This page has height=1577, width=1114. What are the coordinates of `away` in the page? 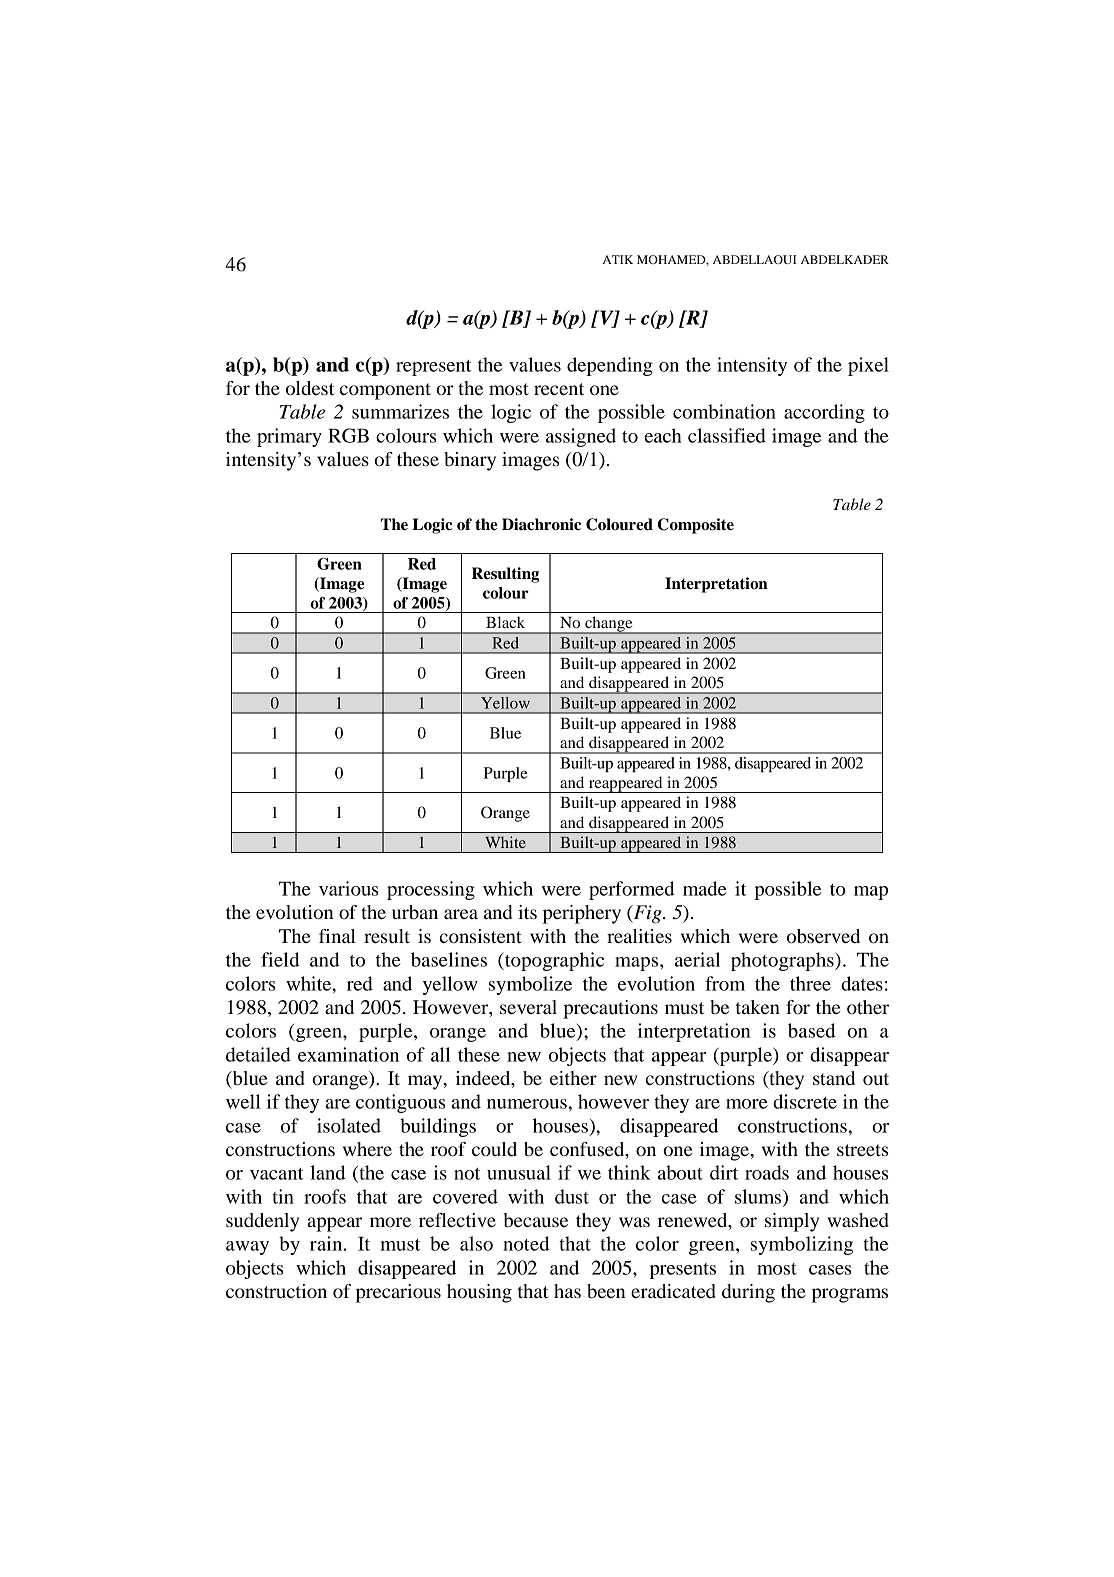 It's located at (247, 1248).
